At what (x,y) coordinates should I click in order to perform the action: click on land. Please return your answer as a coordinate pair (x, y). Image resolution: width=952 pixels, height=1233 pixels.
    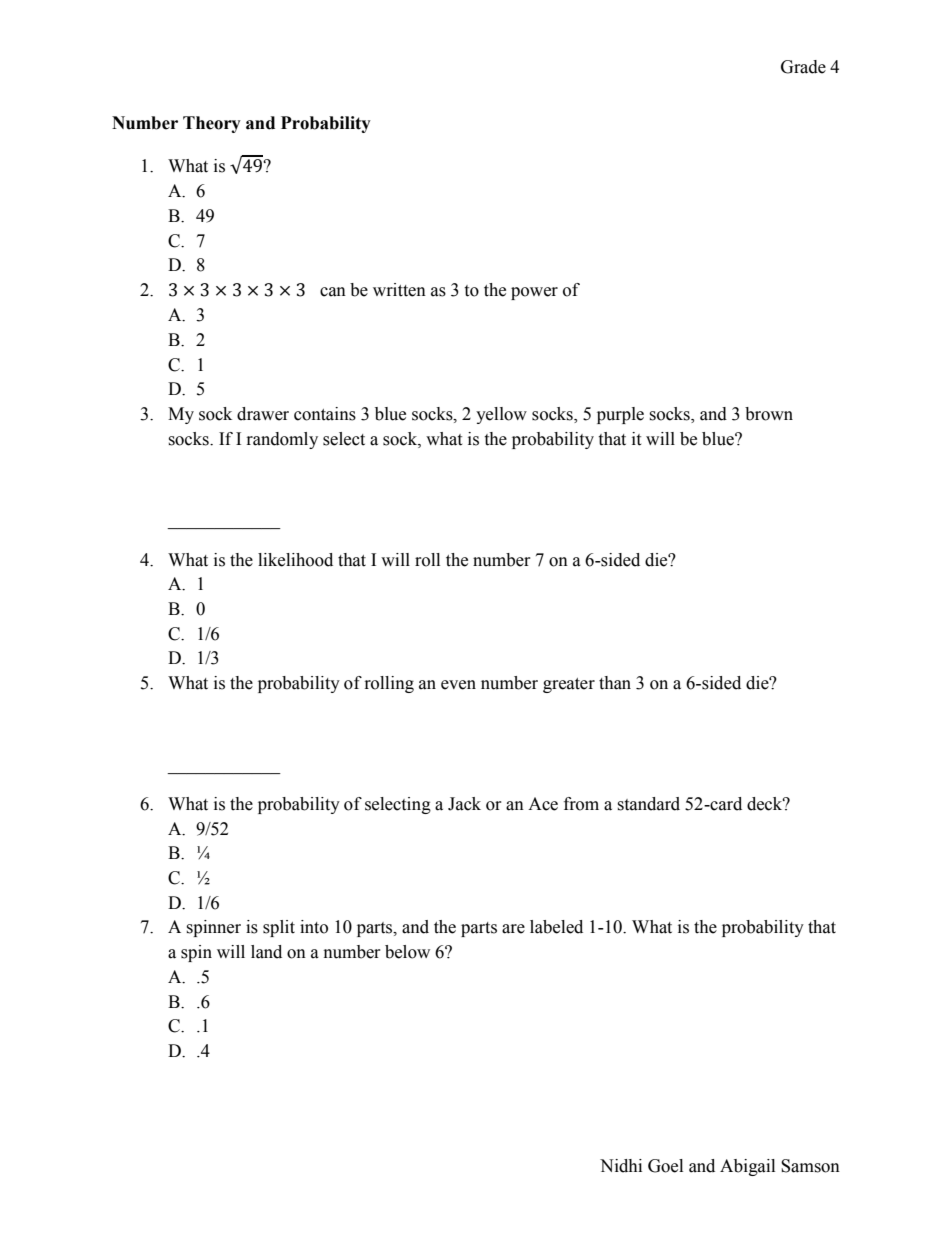
    Looking at the image, I should click on (266, 952).
